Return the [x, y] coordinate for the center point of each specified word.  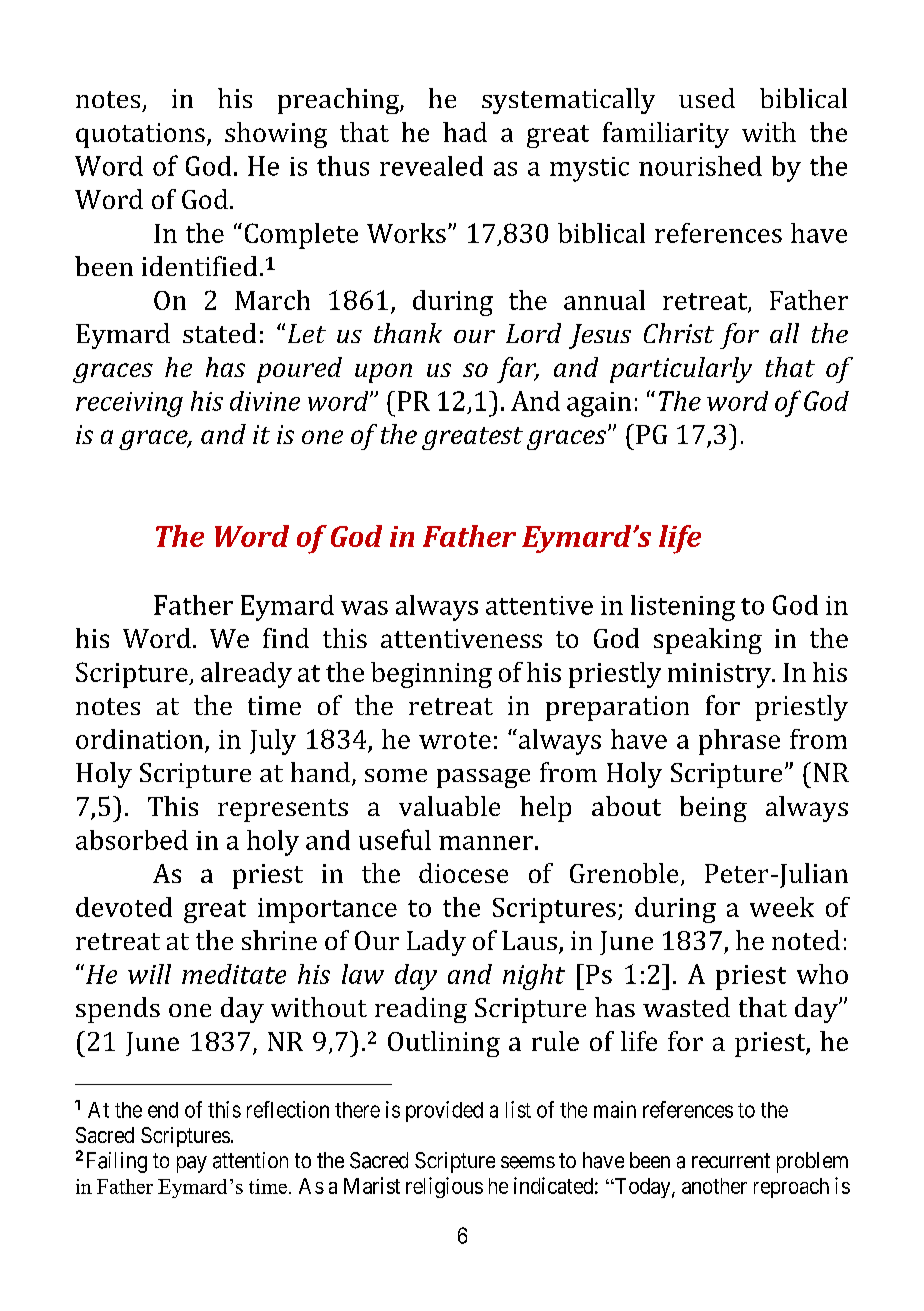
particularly [681, 370]
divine [265, 401]
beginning [431, 675]
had [465, 132]
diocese [463, 873]
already [246, 675]
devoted [124, 907]
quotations [140, 135]
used [707, 98]
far [518, 370]
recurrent [731, 1160]
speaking [708, 641]
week [782, 907]
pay [192, 1164]
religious [444, 1187]
